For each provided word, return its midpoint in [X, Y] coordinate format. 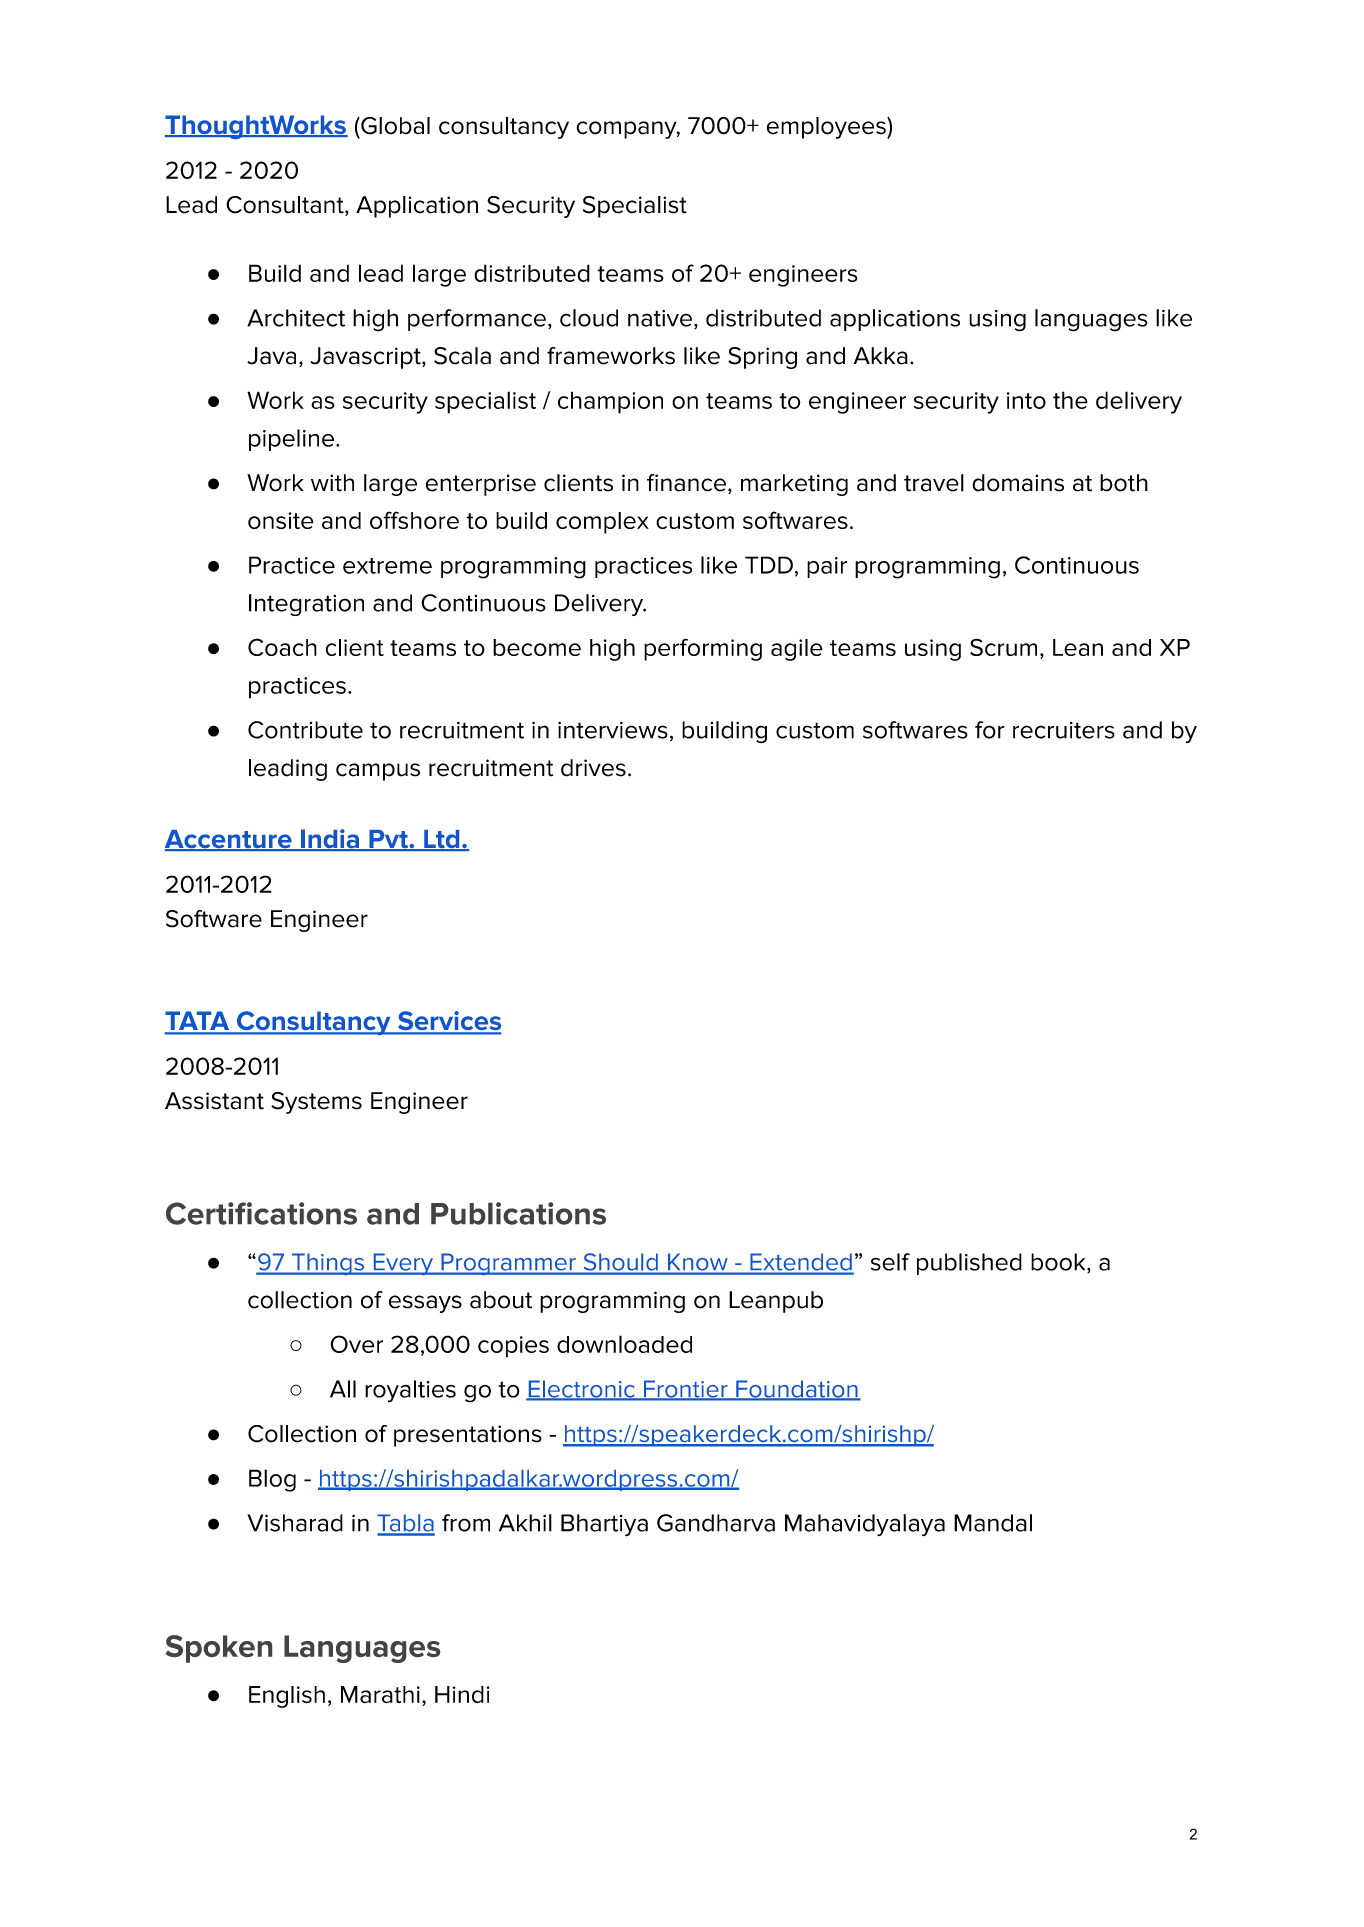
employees [827, 128]
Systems [316, 1103]
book [1059, 1263]
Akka [881, 356]
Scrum [1003, 647]
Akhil [525, 1523]
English [287, 1697]
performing [703, 649]
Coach [282, 647]
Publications [518, 1213]
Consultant [286, 206]
